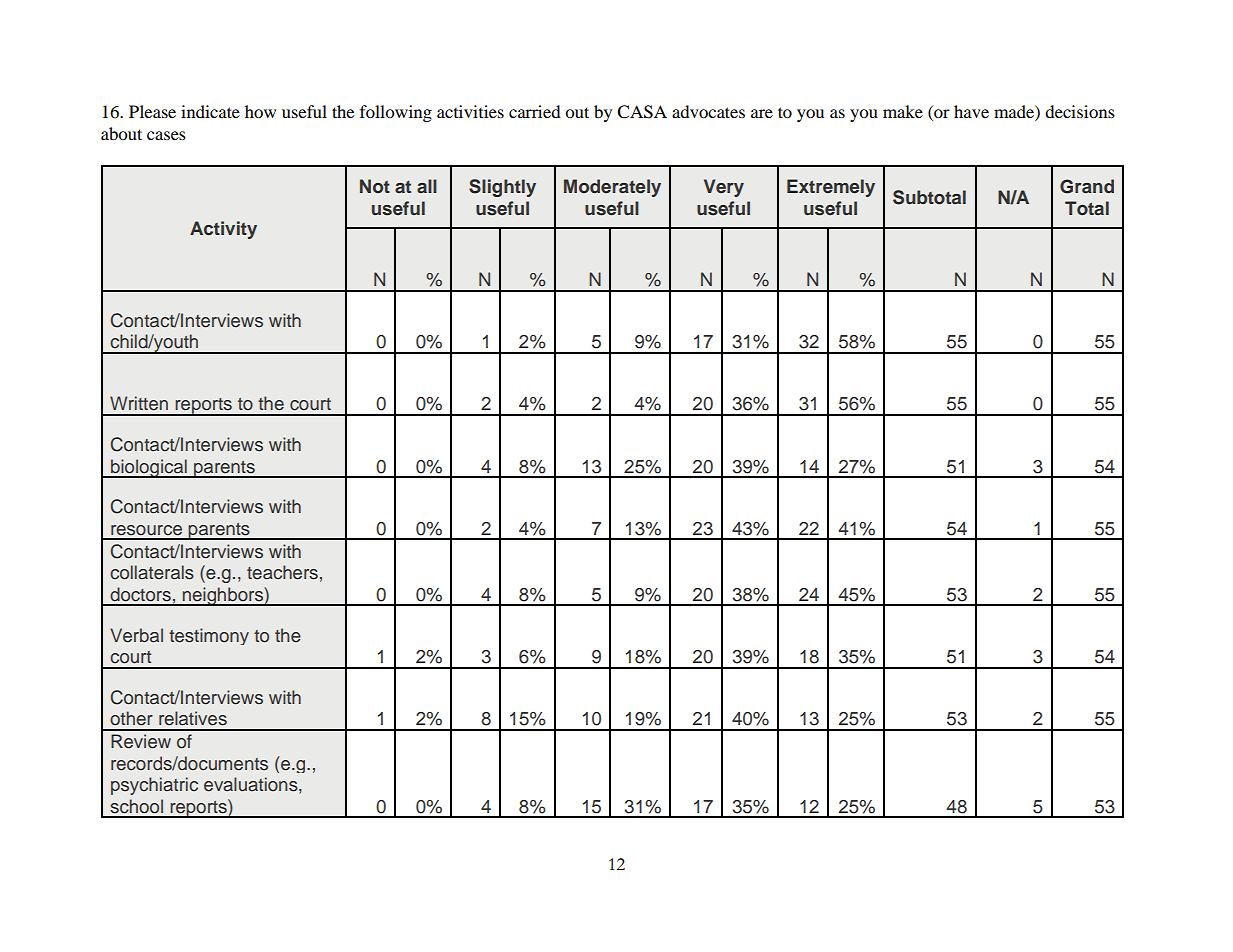 The width and height of the screenshot is (1233, 952). I want to click on Grand, so click(1087, 186).
